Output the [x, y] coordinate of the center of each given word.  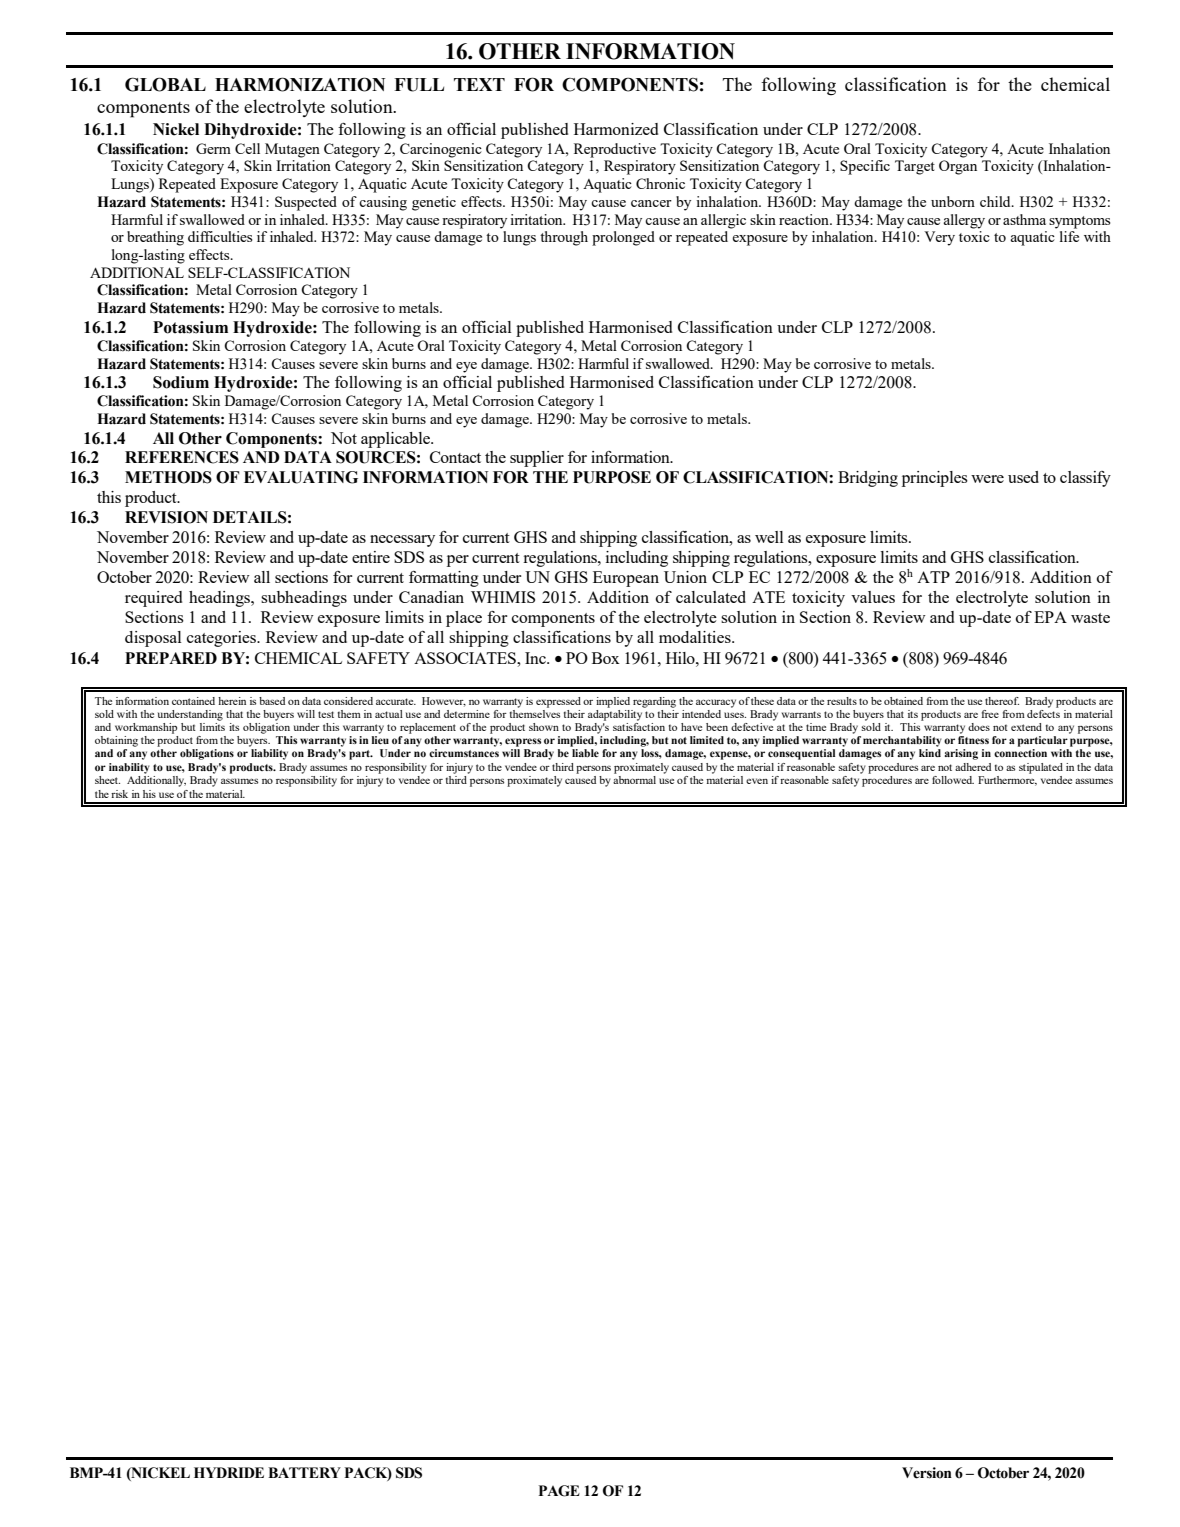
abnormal [634, 780]
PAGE [559, 1491]
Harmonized [616, 129]
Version [927, 1473]
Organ [958, 167]
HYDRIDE [229, 1472]
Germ [213, 148]
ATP [933, 577]
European [626, 579]
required [153, 599]
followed [953, 780]
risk [119, 794]
